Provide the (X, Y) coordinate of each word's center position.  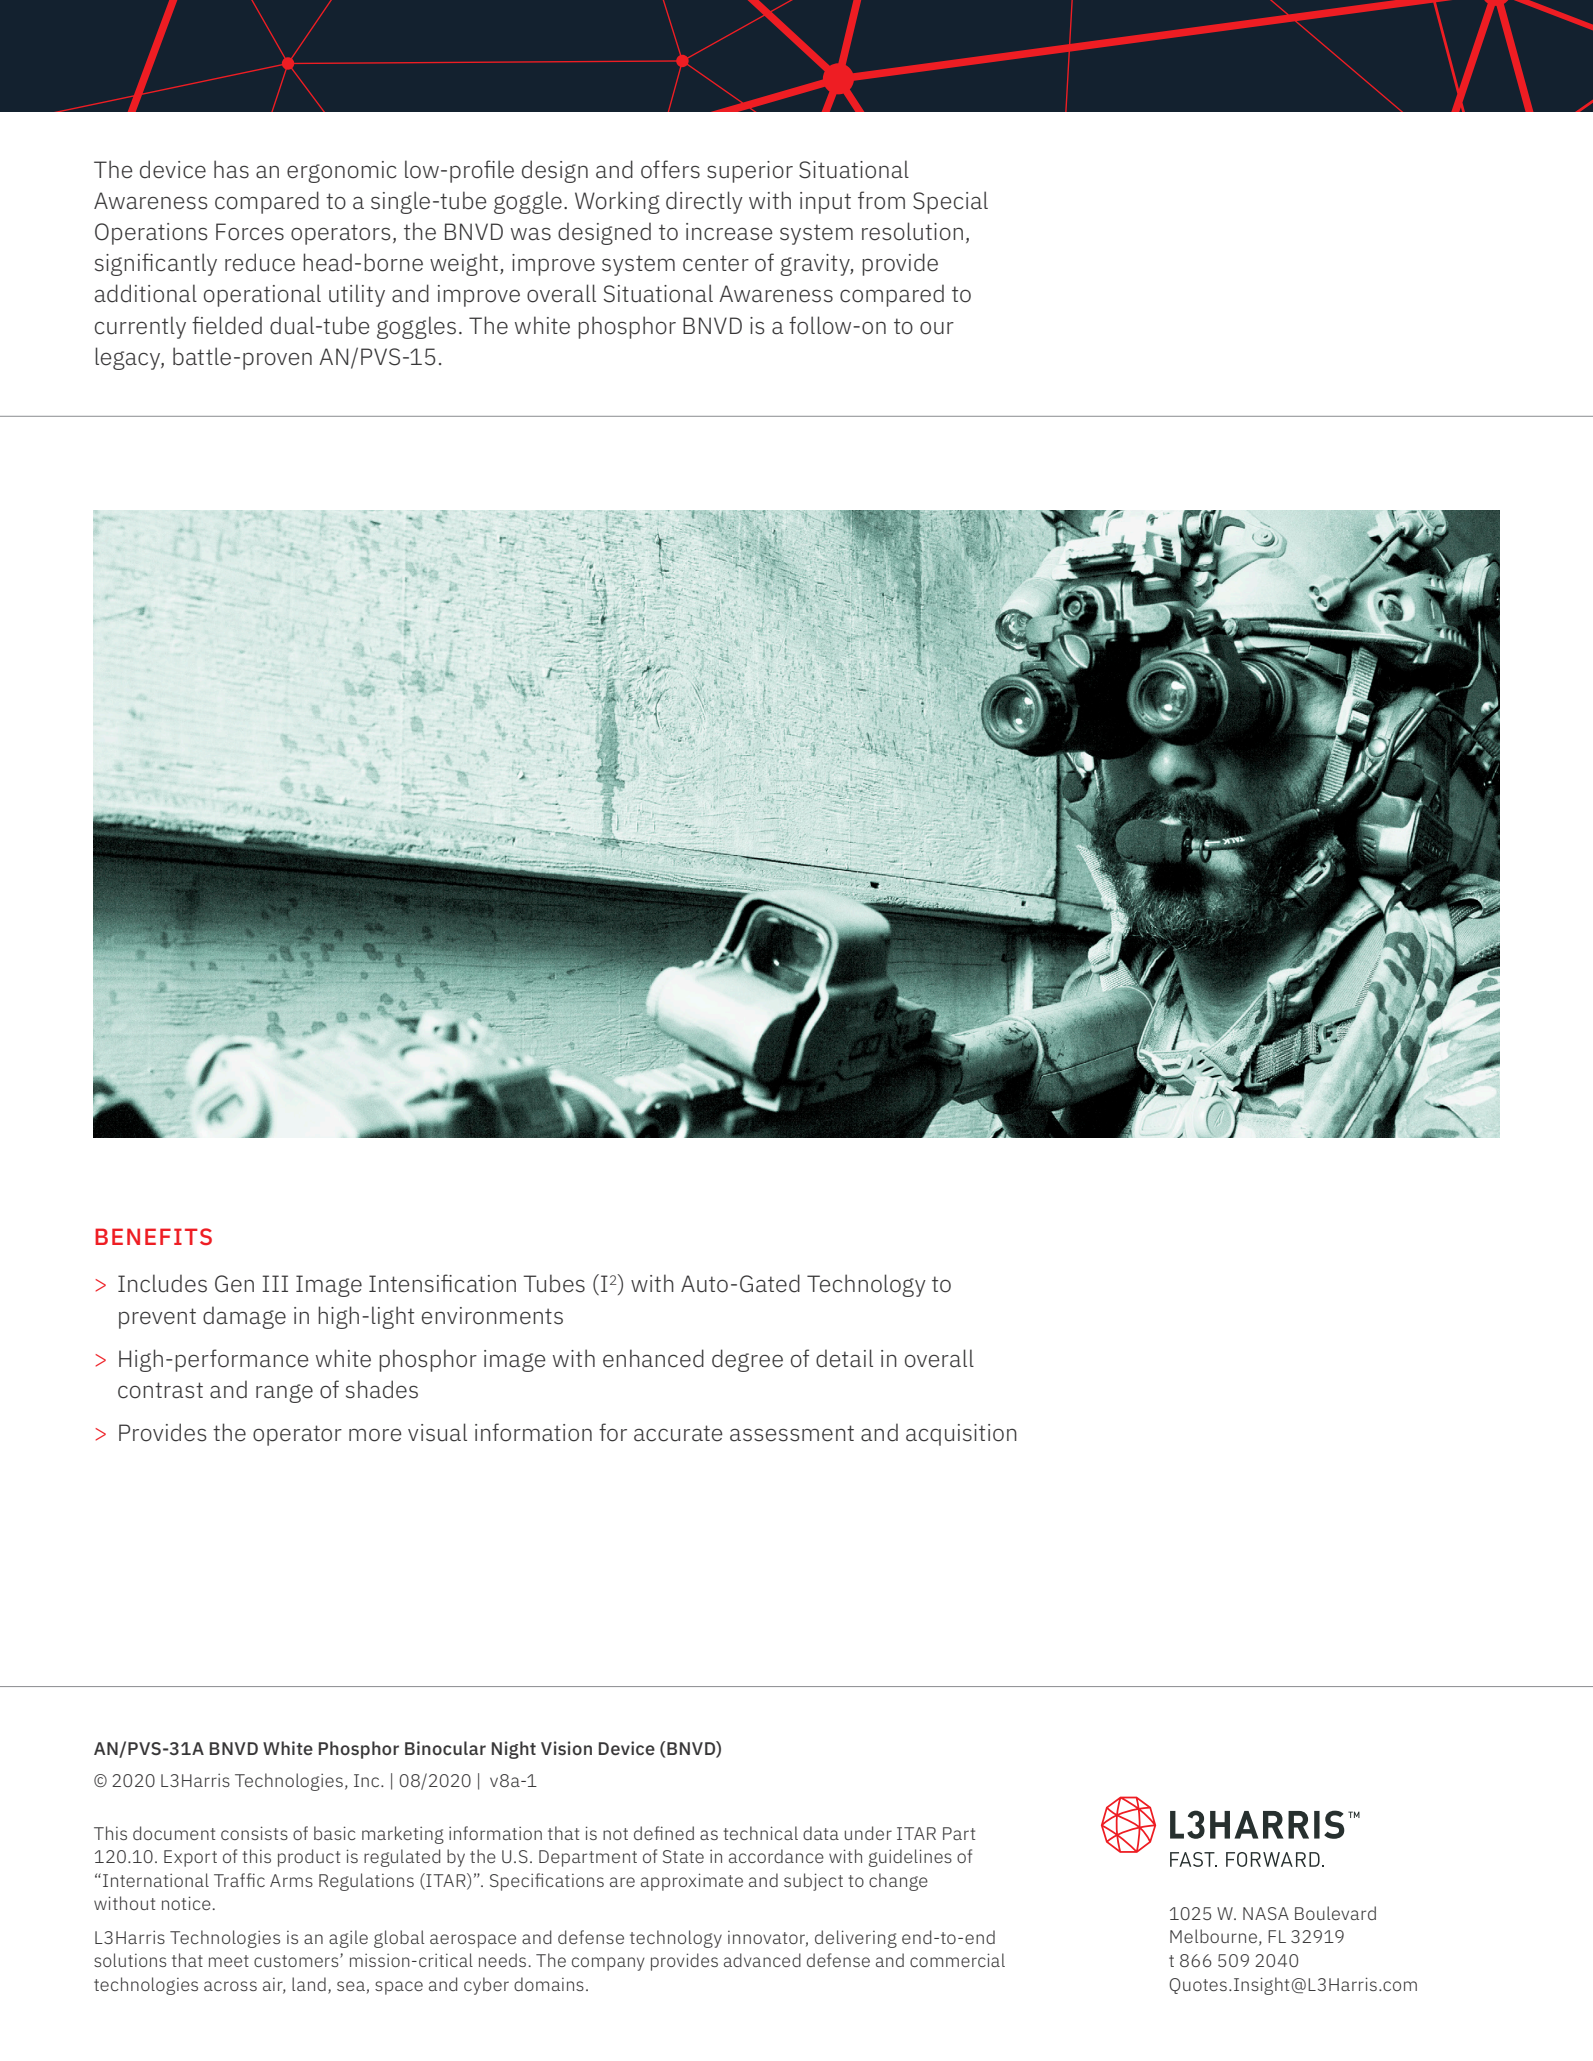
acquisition (961, 1435)
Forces (250, 232)
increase (729, 232)
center (716, 263)
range (284, 1393)
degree (747, 1360)
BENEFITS (153, 1236)
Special (950, 202)
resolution (912, 231)
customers (297, 1961)
